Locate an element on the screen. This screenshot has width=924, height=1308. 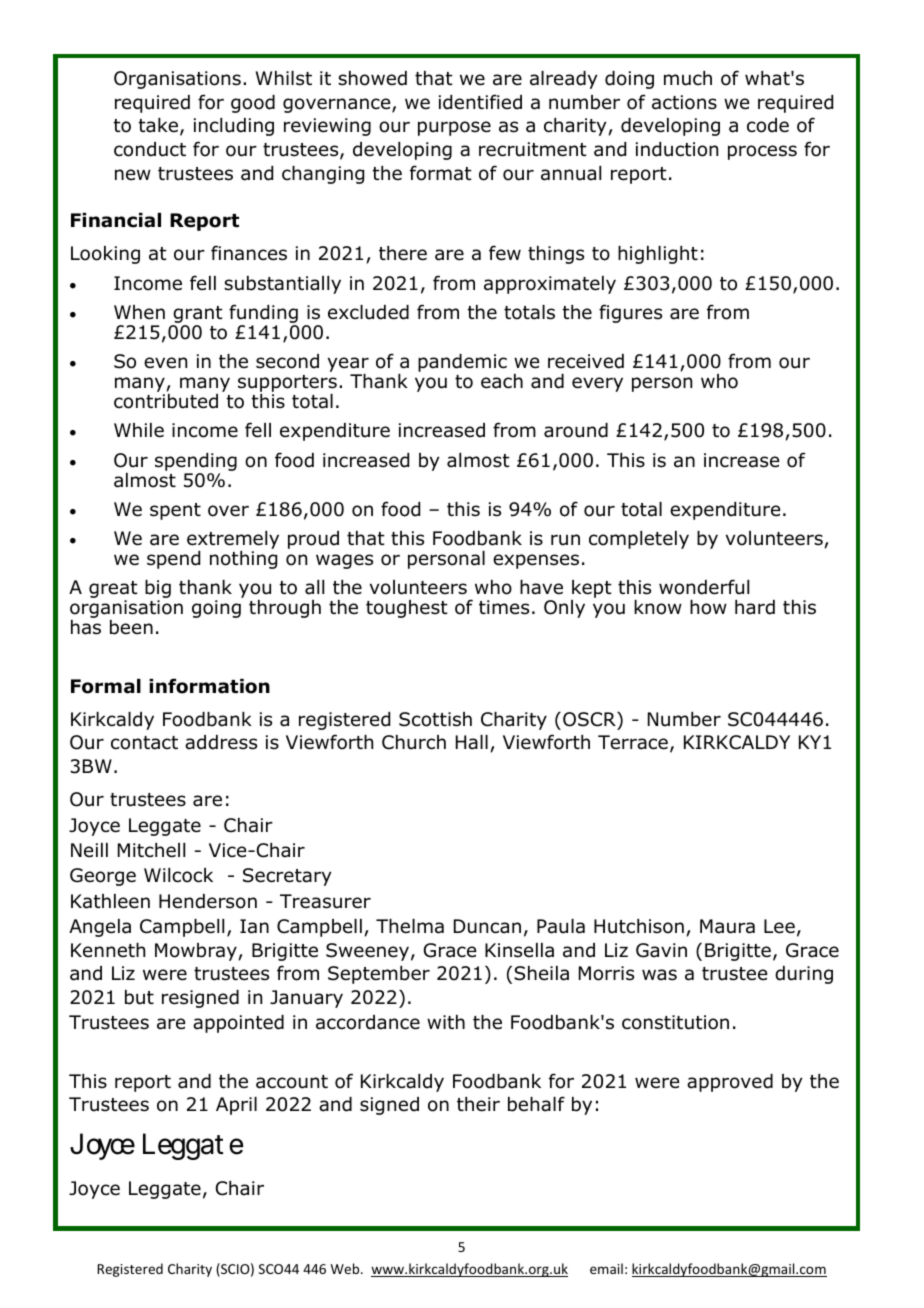
take is located at coordinates (158, 125).
